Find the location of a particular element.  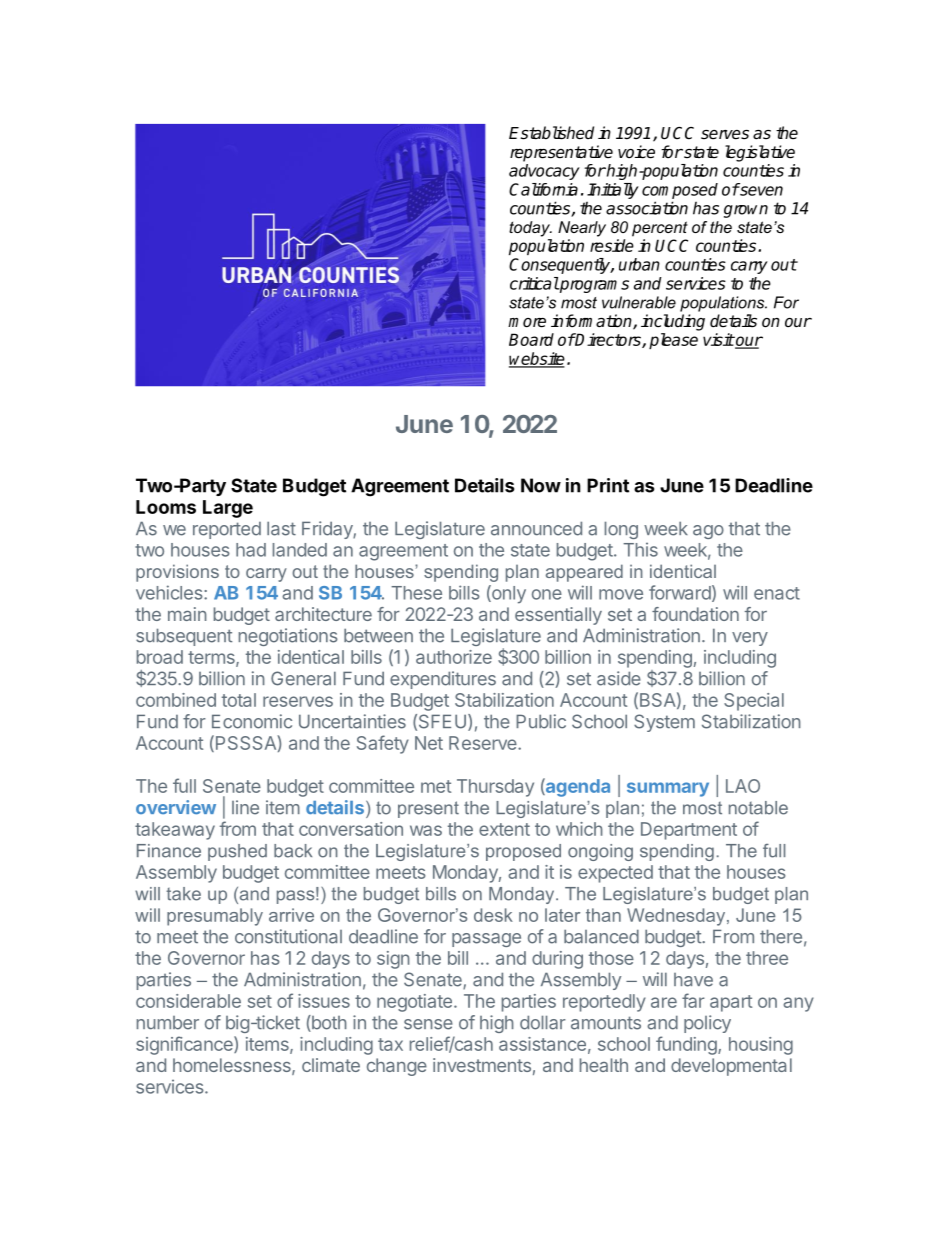

investments is located at coordinates (482, 1065).
